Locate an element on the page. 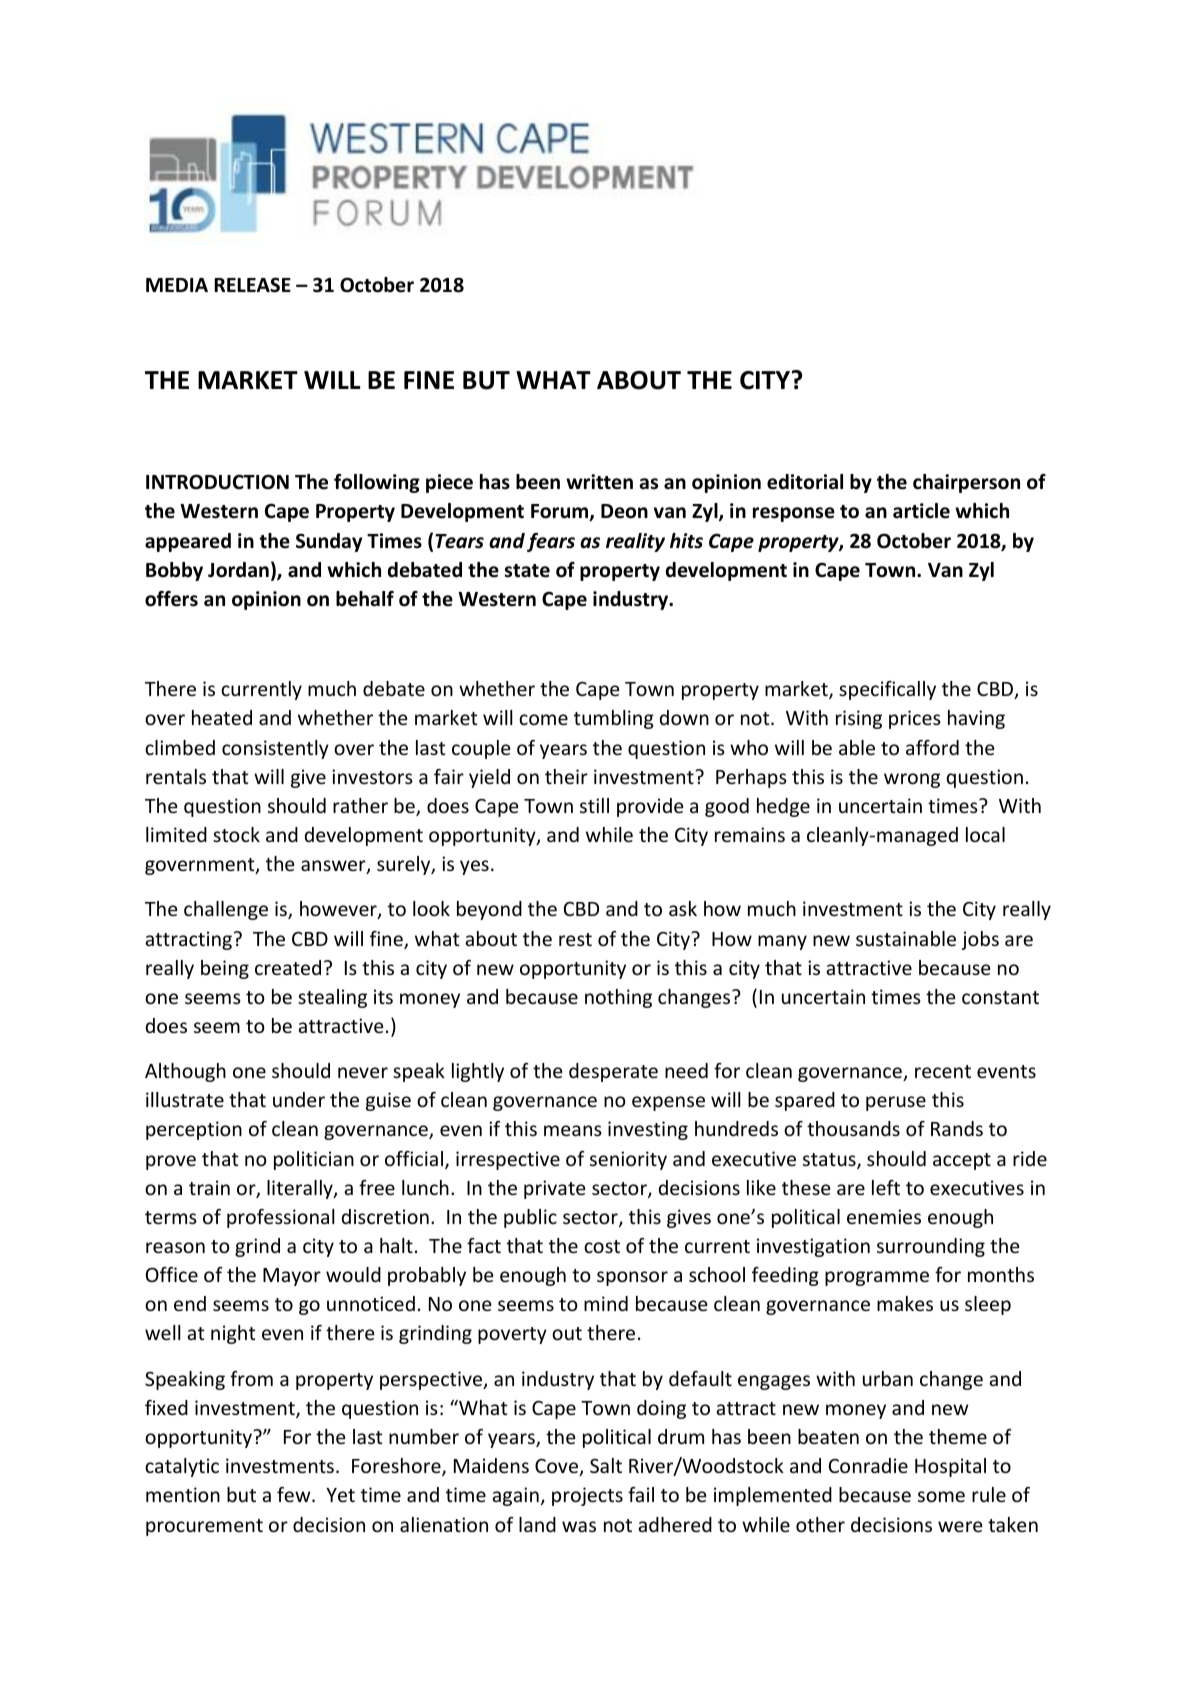 The width and height of the page is (1197, 1693). few is located at coordinates (295, 1494).
